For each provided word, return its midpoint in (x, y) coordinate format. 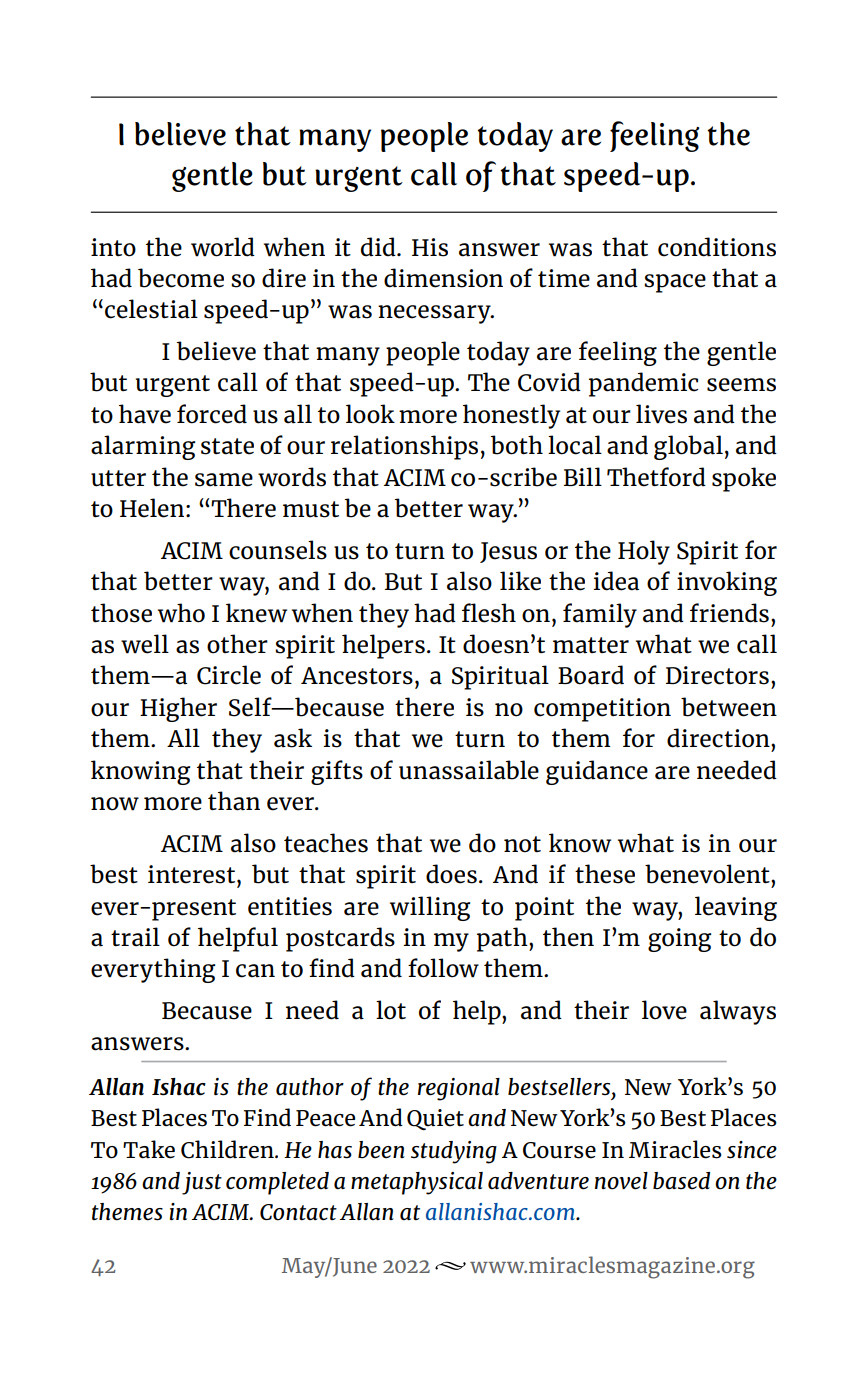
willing (430, 908)
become (181, 278)
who (181, 613)
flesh (489, 613)
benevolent (708, 874)
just (202, 1183)
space (675, 283)
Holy (644, 552)
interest (193, 874)
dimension (443, 278)
